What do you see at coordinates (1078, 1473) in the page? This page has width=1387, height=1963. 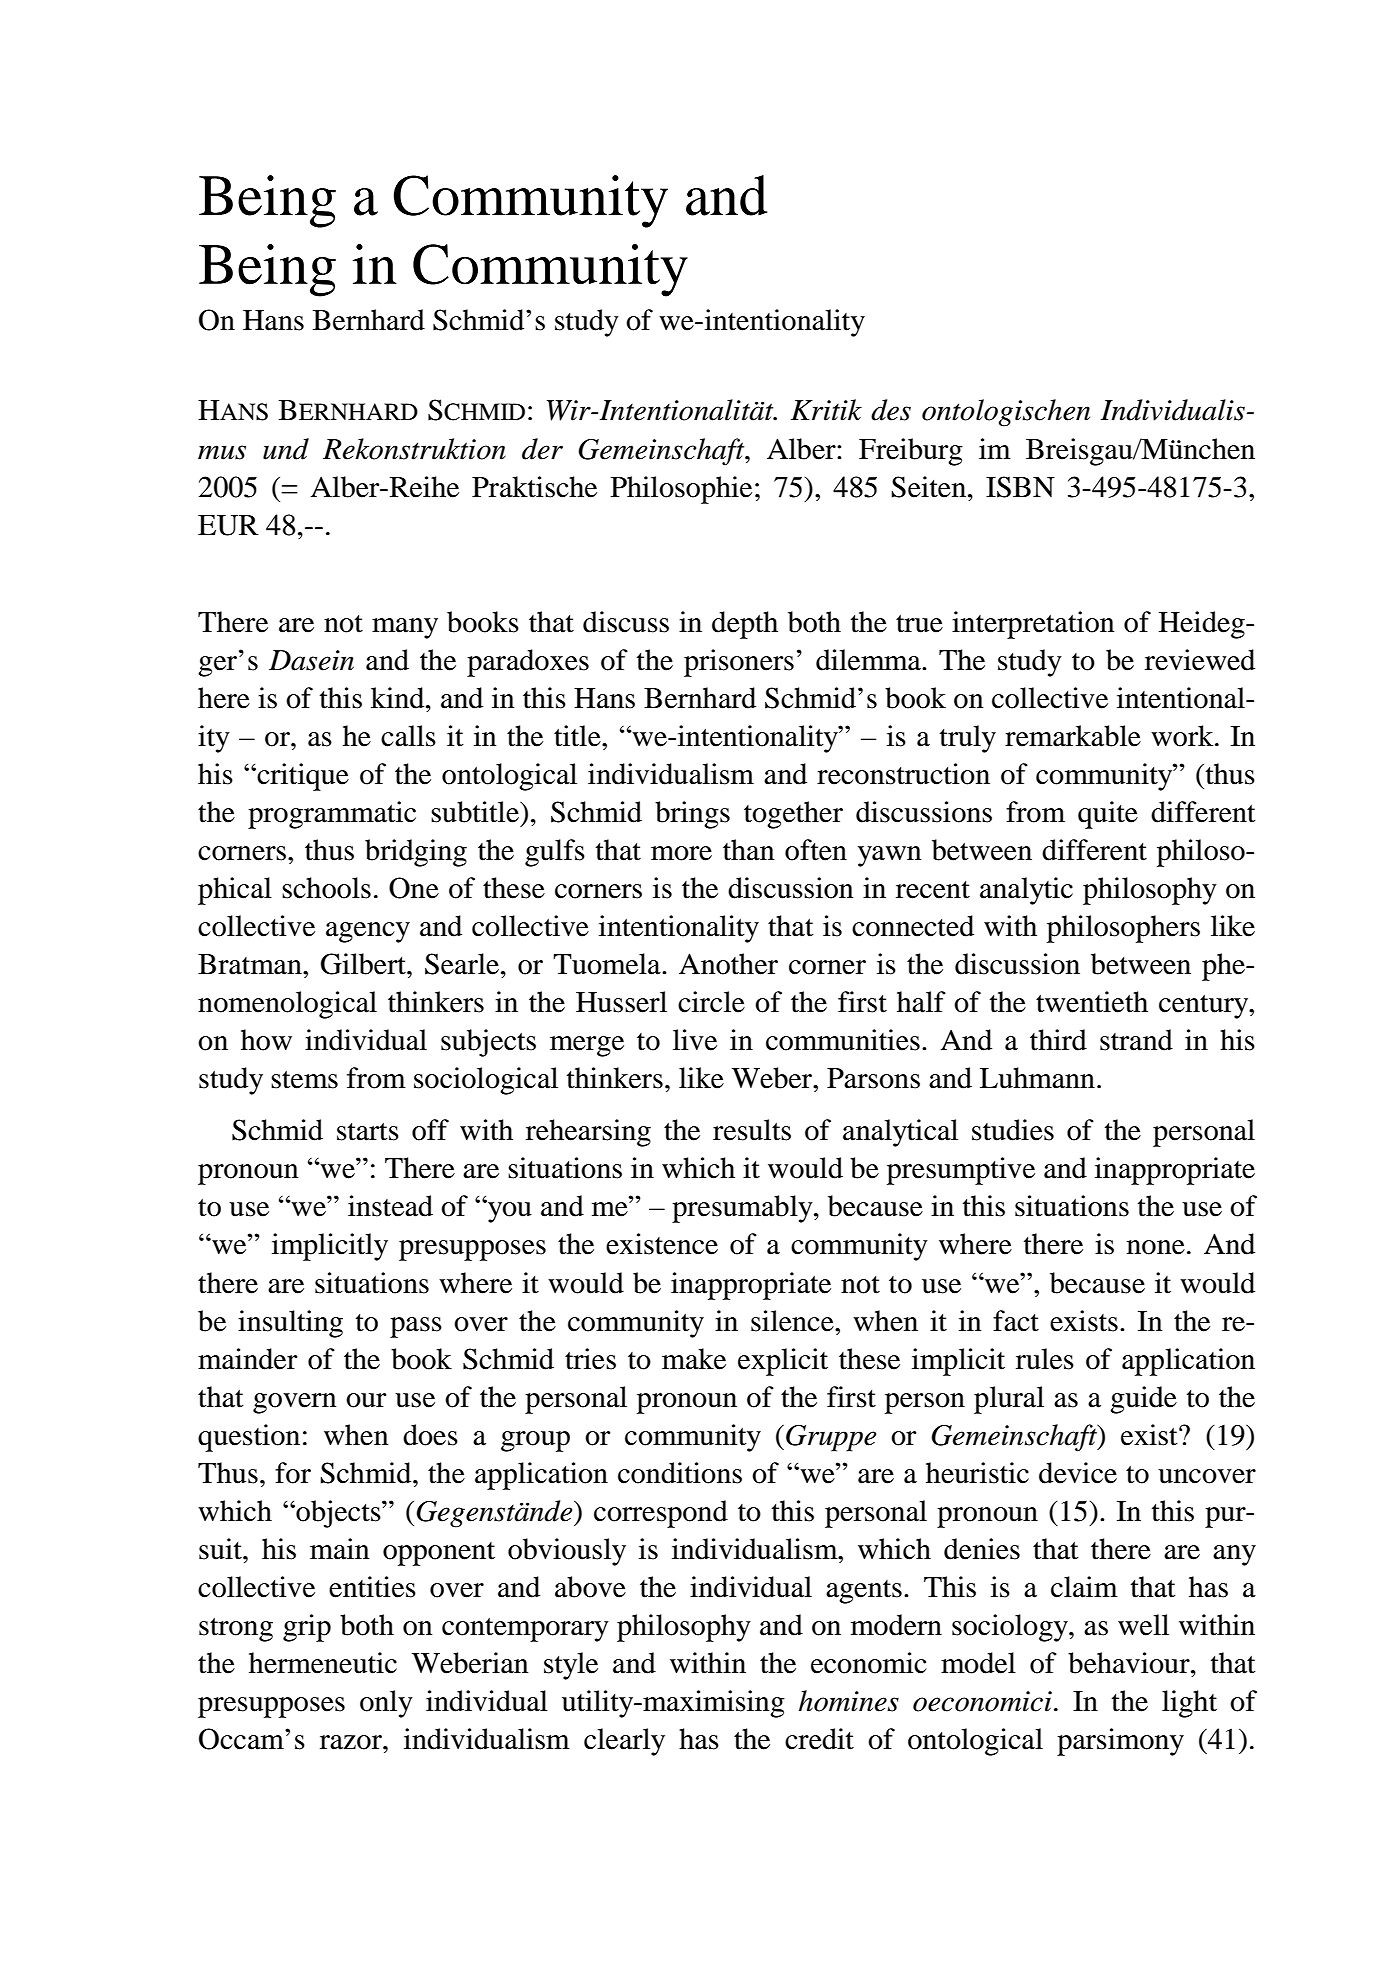 I see `device` at bounding box center [1078, 1473].
